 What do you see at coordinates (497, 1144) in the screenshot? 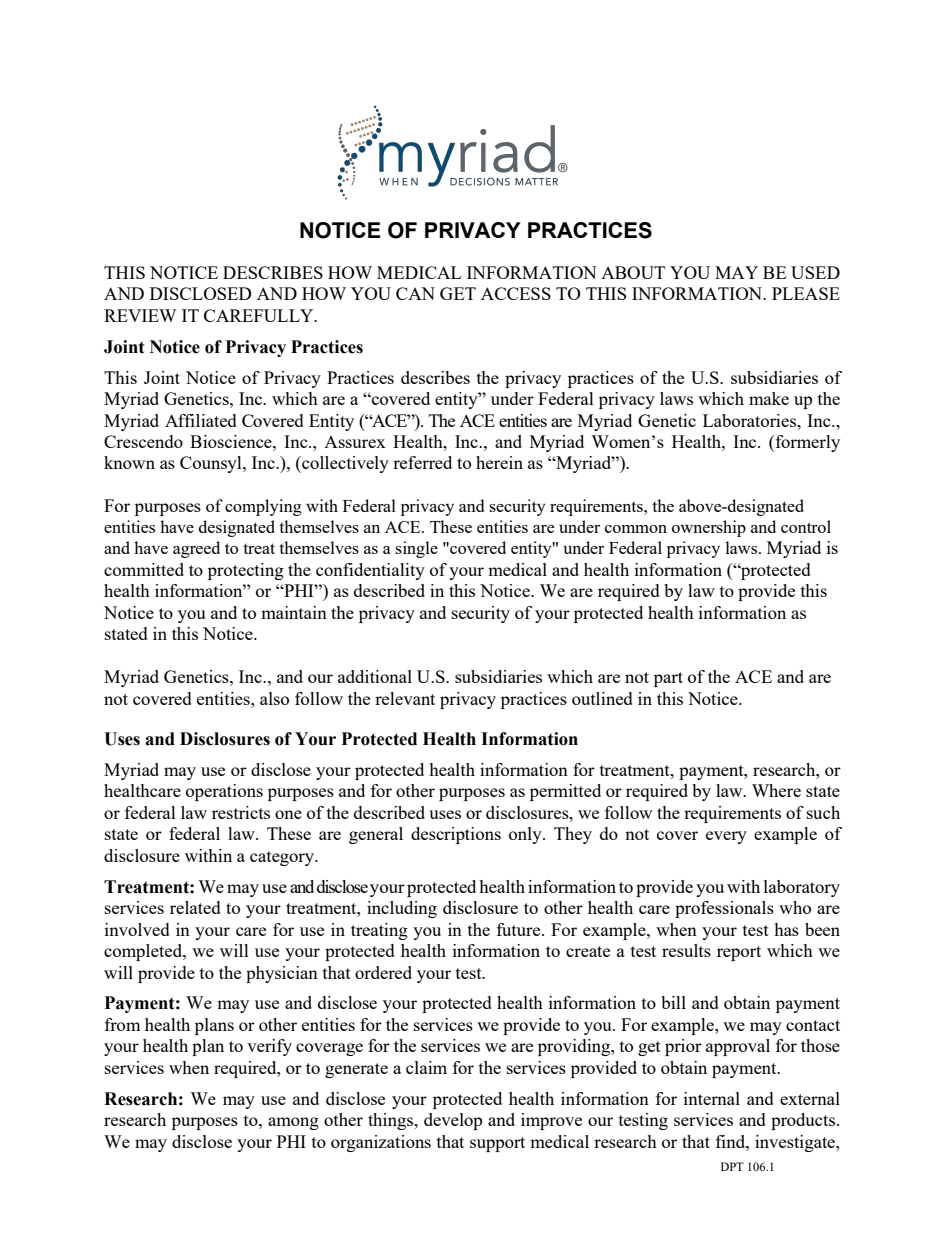
I see `support` at bounding box center [497, 1144].
